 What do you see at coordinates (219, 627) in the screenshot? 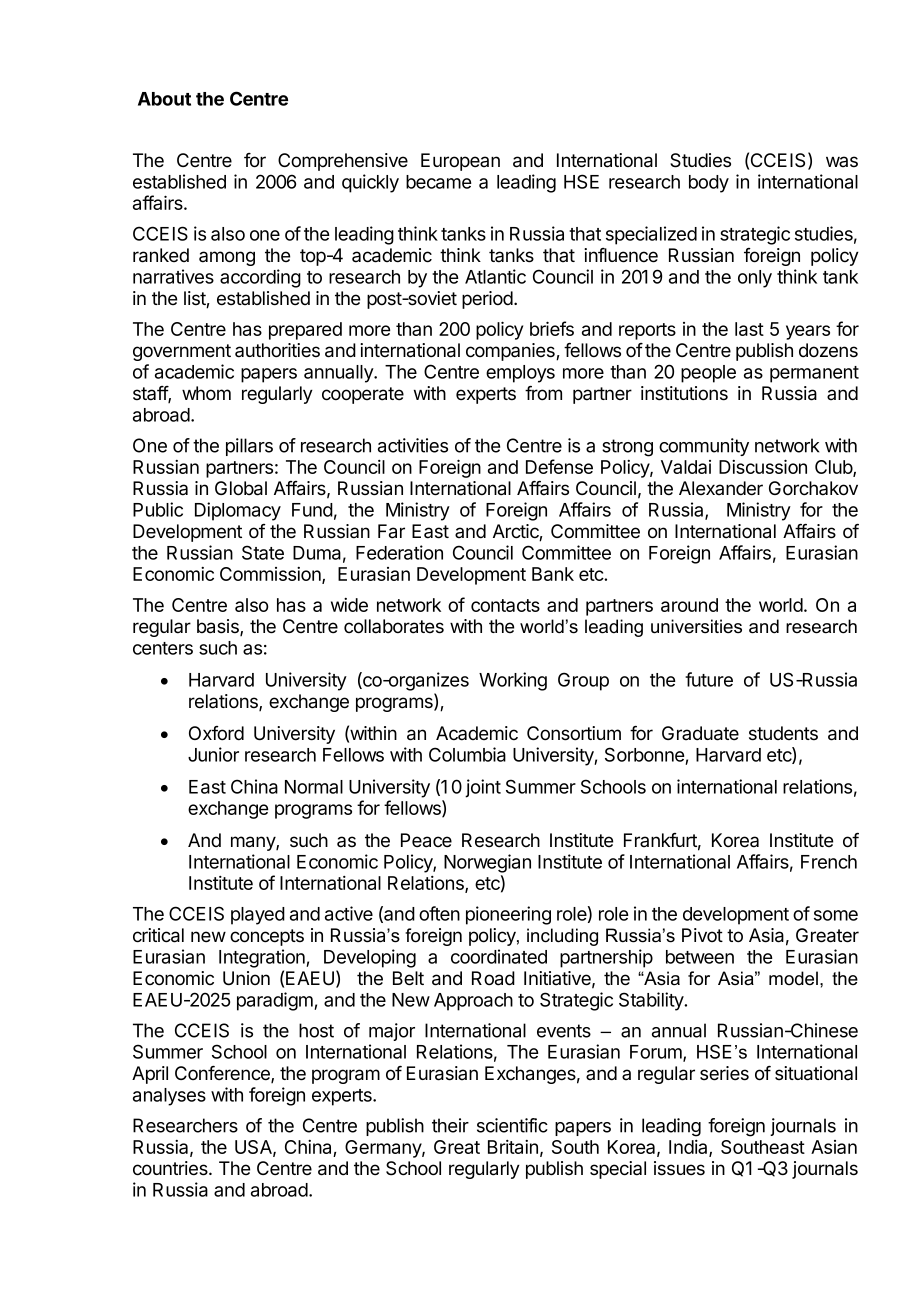
I see `basis` at bounding box center [219, 627].
